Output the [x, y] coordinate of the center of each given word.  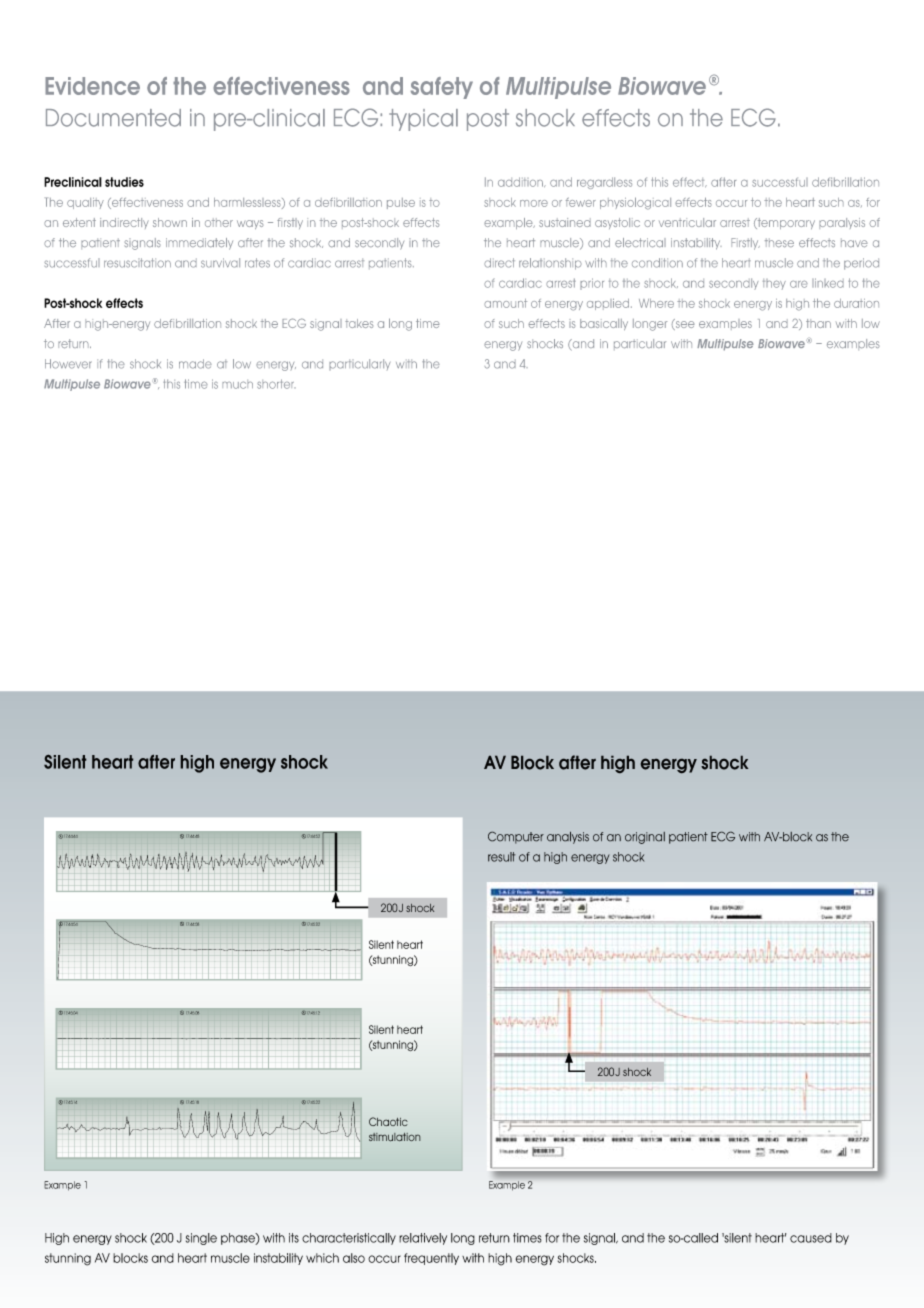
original [645, 838]
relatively [423, 1239]
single [201, 1239]
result [502, 857]
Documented [113, 118]
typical [423, 120]
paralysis [842, 223]
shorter [276, 384]
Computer [516, 837]
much [237, 384]
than [818, 323]
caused [811, 1238]
